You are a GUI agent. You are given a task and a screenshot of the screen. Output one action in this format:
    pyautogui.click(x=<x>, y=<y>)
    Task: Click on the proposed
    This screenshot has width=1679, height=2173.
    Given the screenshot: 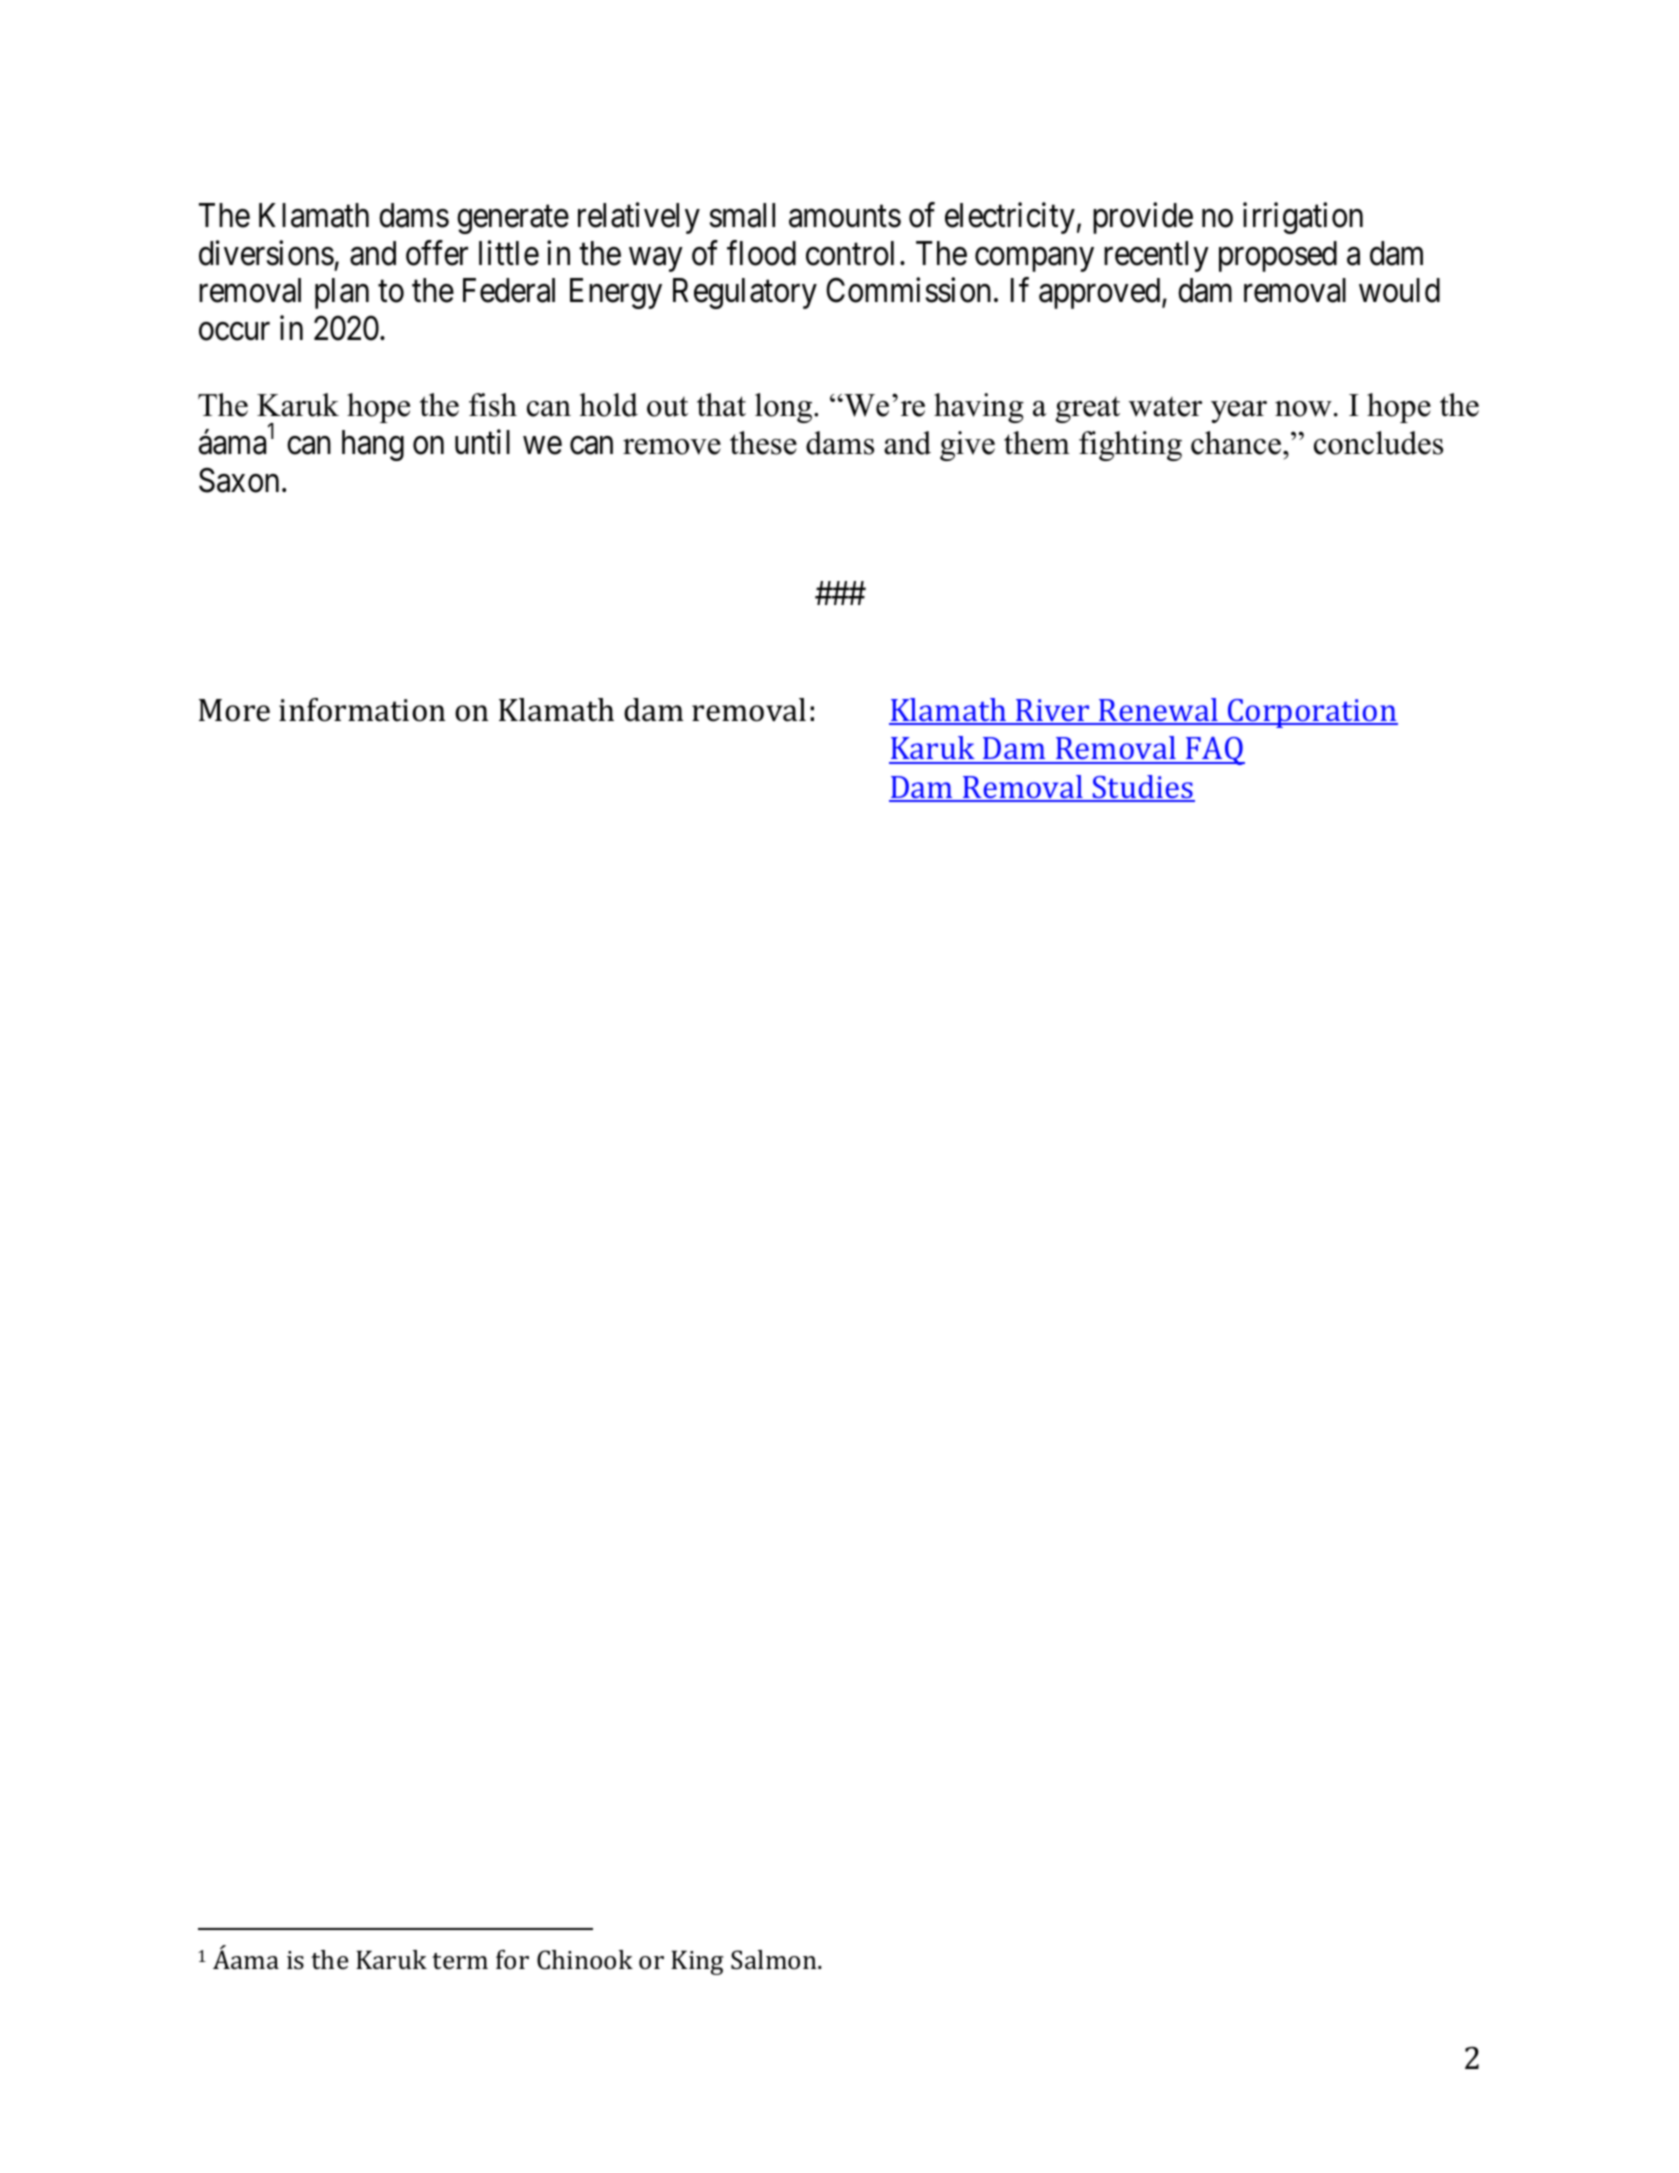 What is the action you would take?
    pyautogui.click(x=1278, y=256)
